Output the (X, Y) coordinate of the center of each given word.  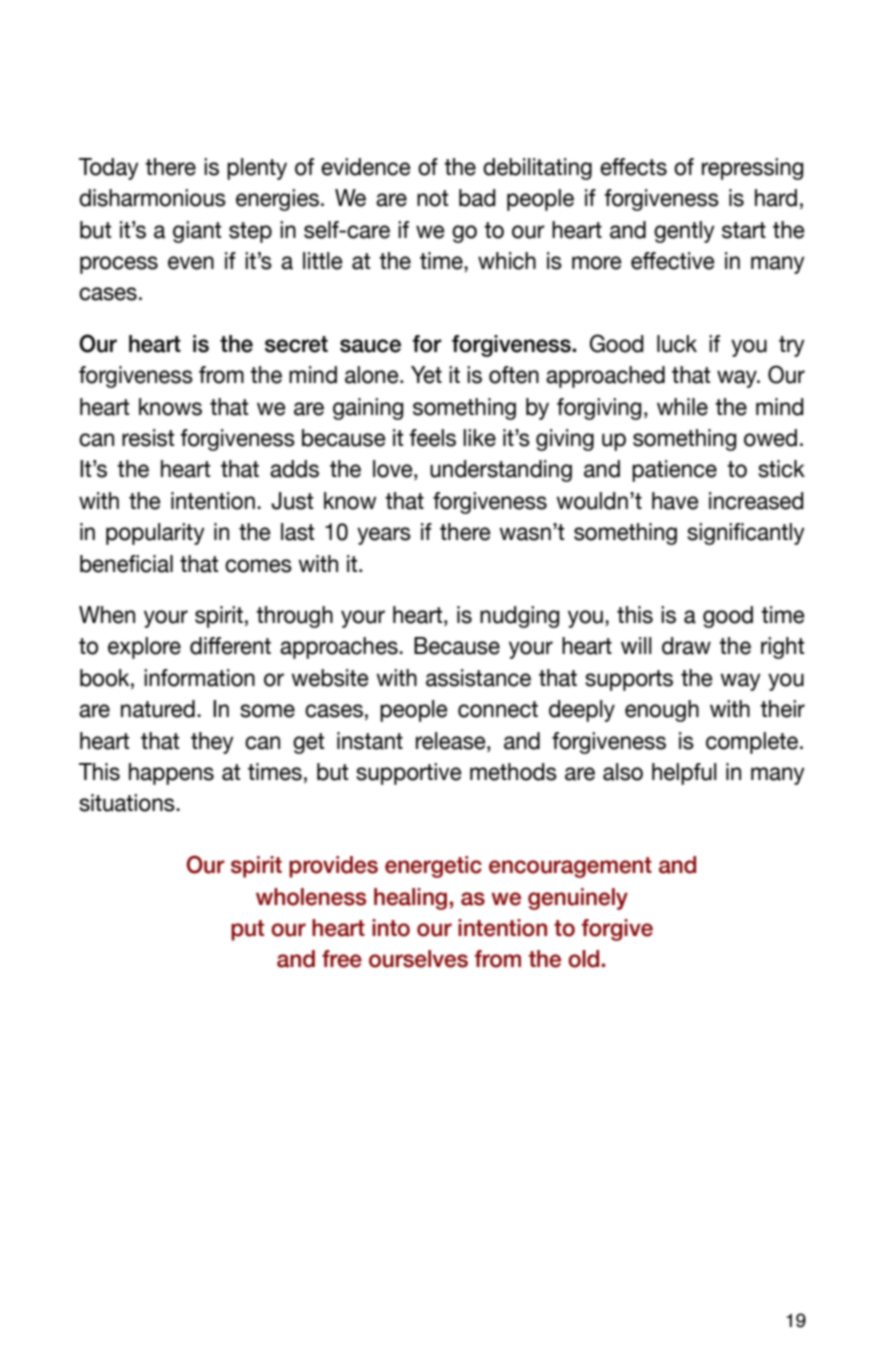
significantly (746, 534)
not (432, 198)
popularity (155, 534)
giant (197, 232)
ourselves (418, 959)
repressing (752, 169)
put (247, 930)
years (384, 536)
